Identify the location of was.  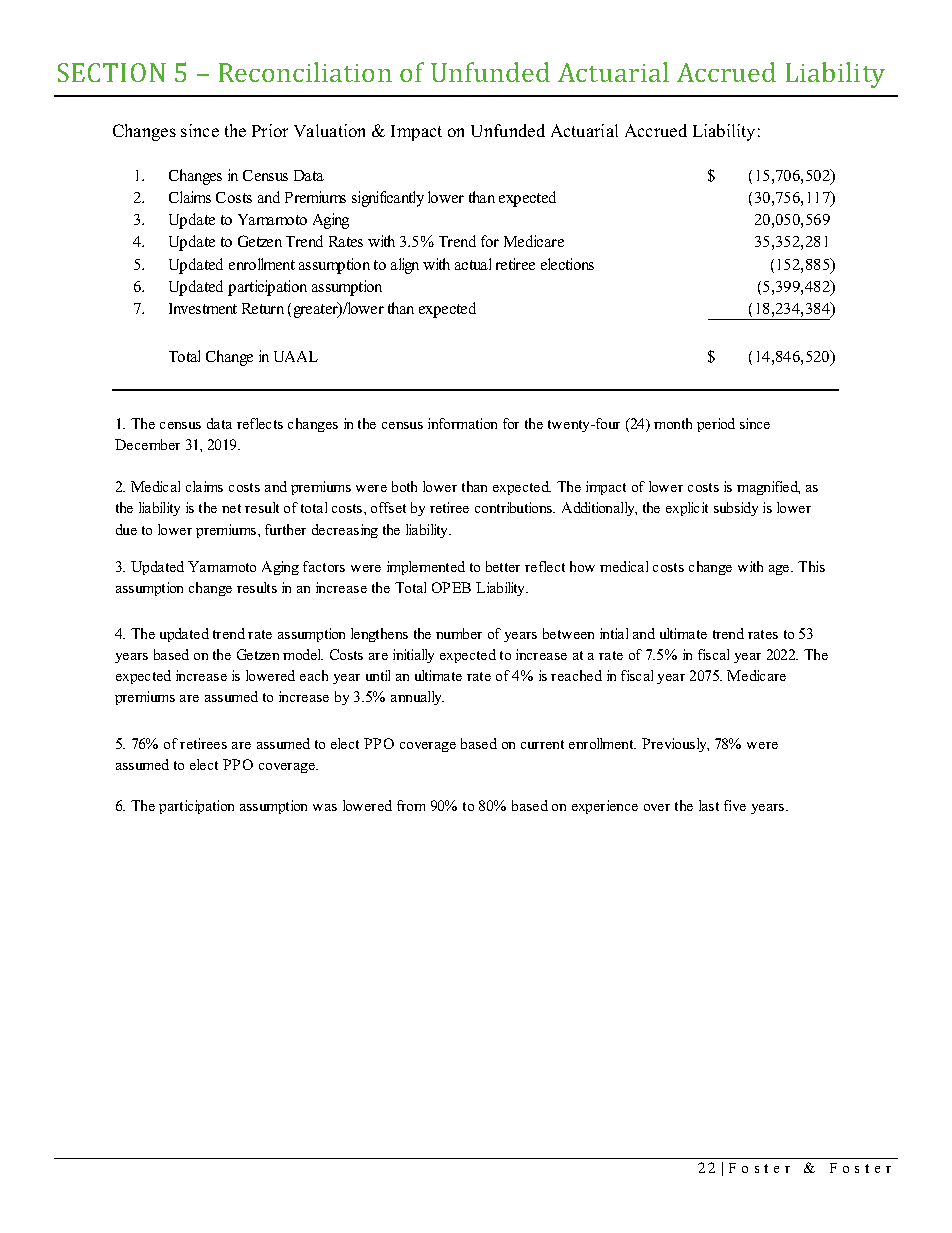
(325, 807).
